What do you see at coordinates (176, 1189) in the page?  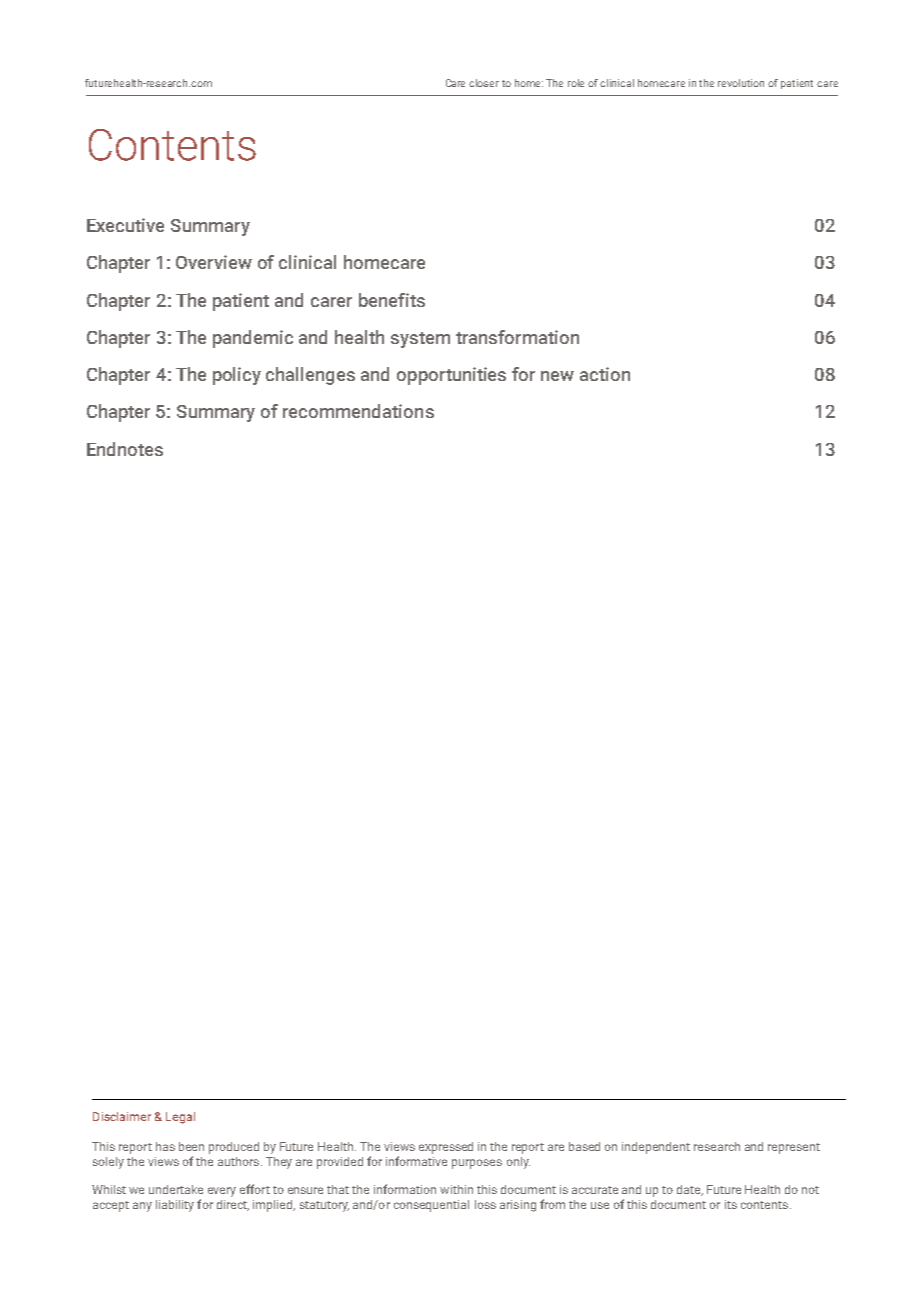 I see `undertake` at bounding box center [176, 1189].
